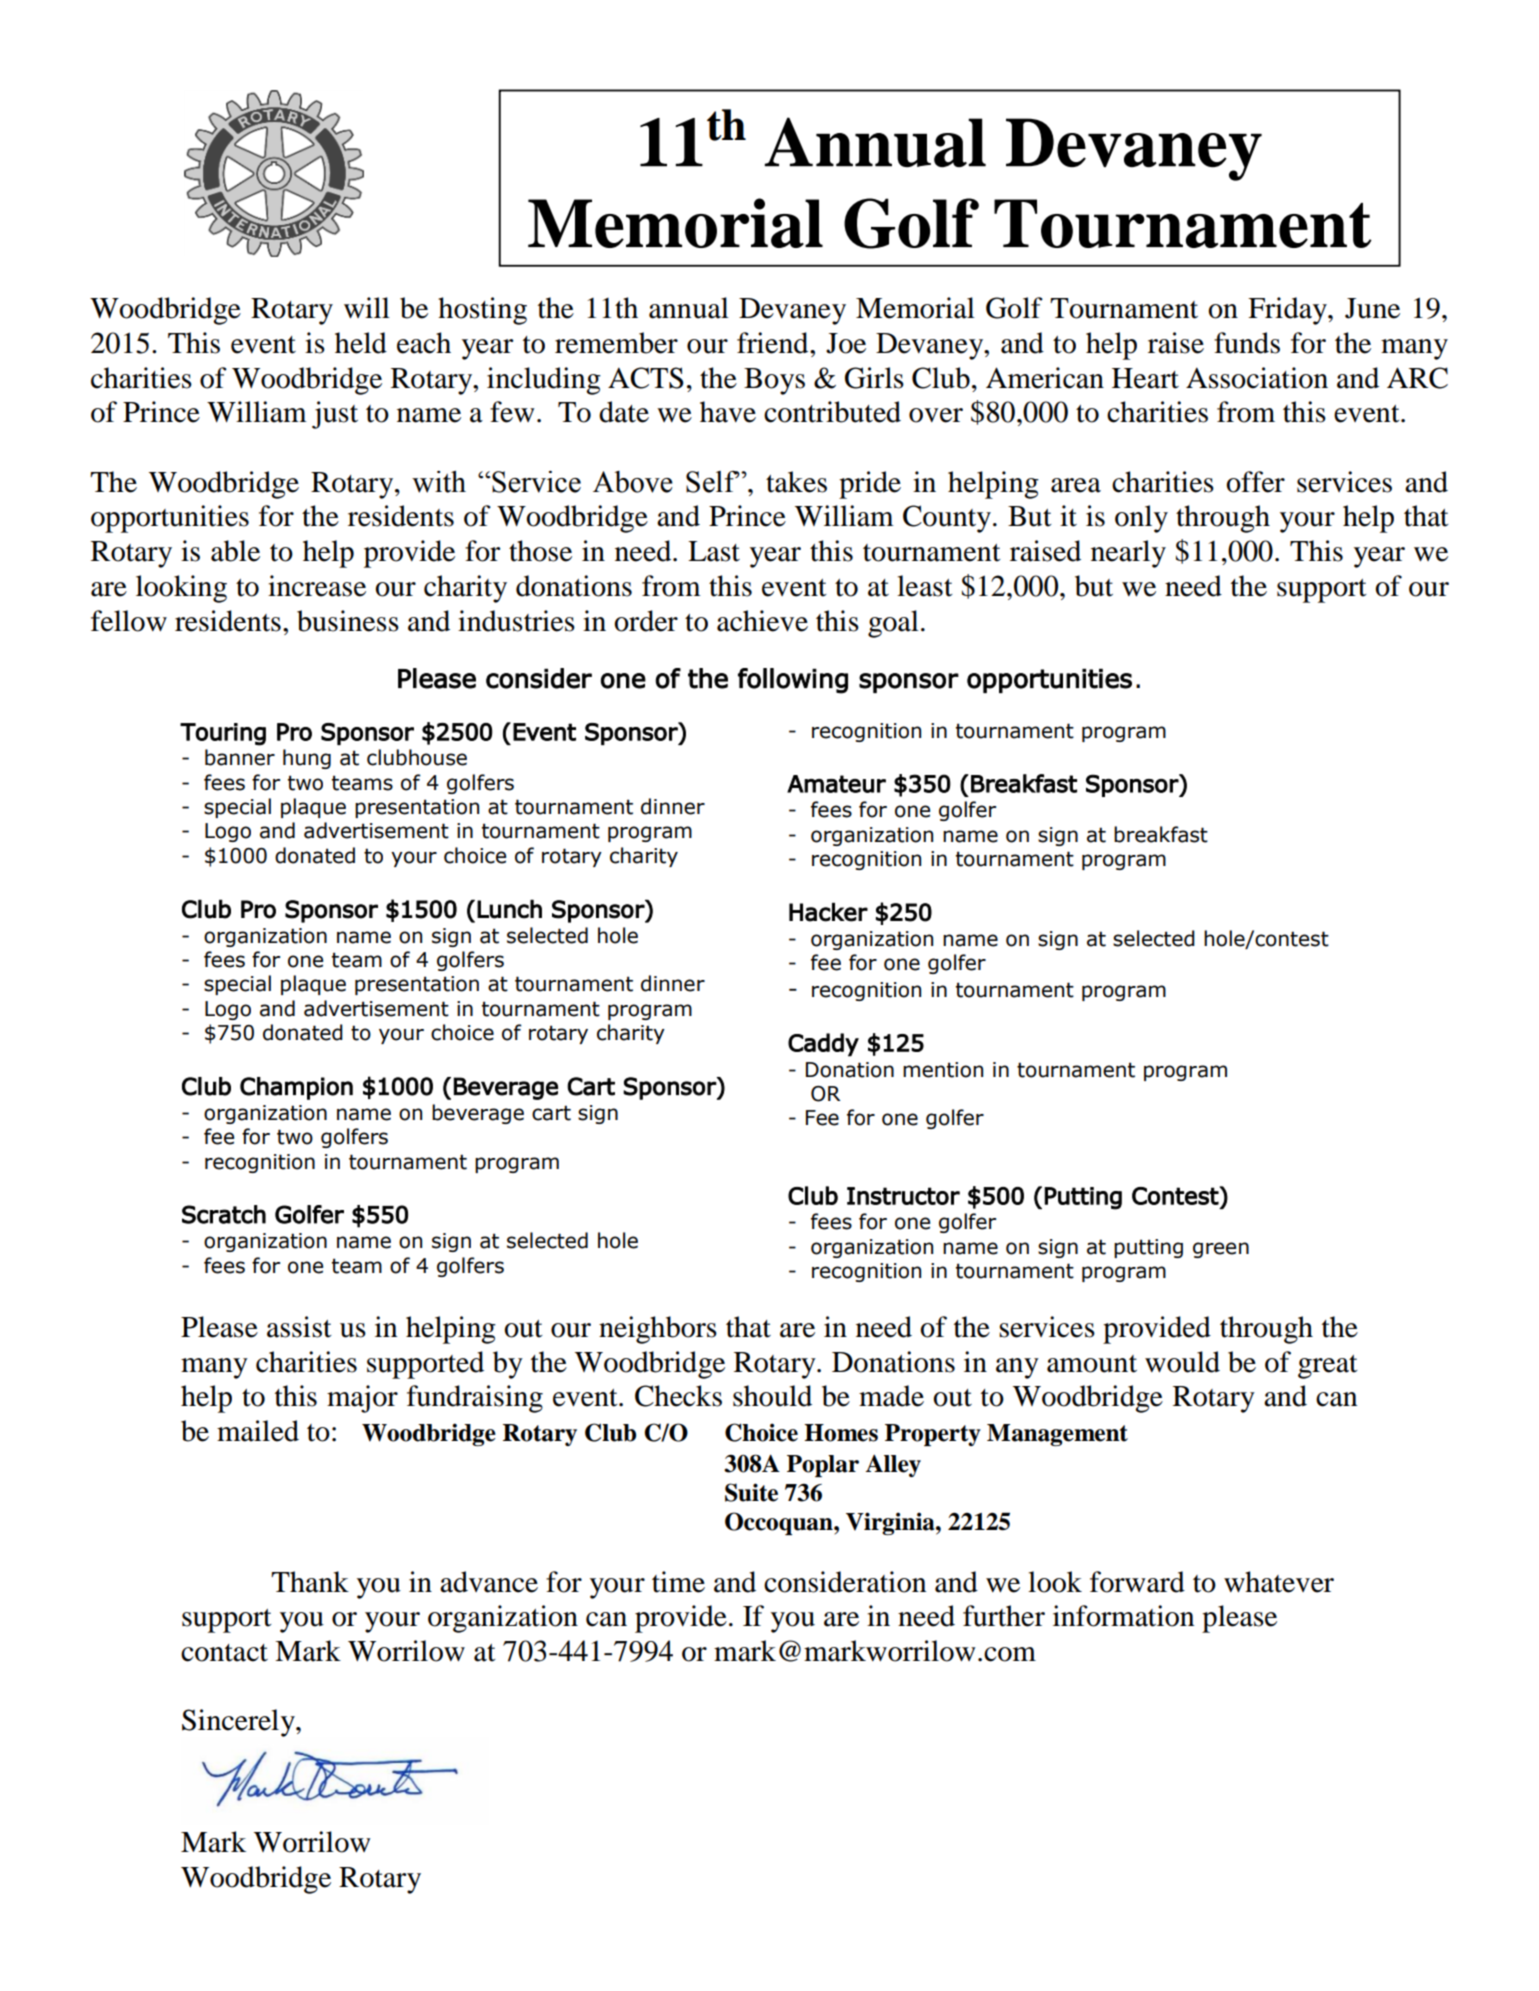 The height and width of the screenshot is (1991, 1539). Describe the element at coordinates (1221, 1250) in the screenshot. I see `green` at that location.
